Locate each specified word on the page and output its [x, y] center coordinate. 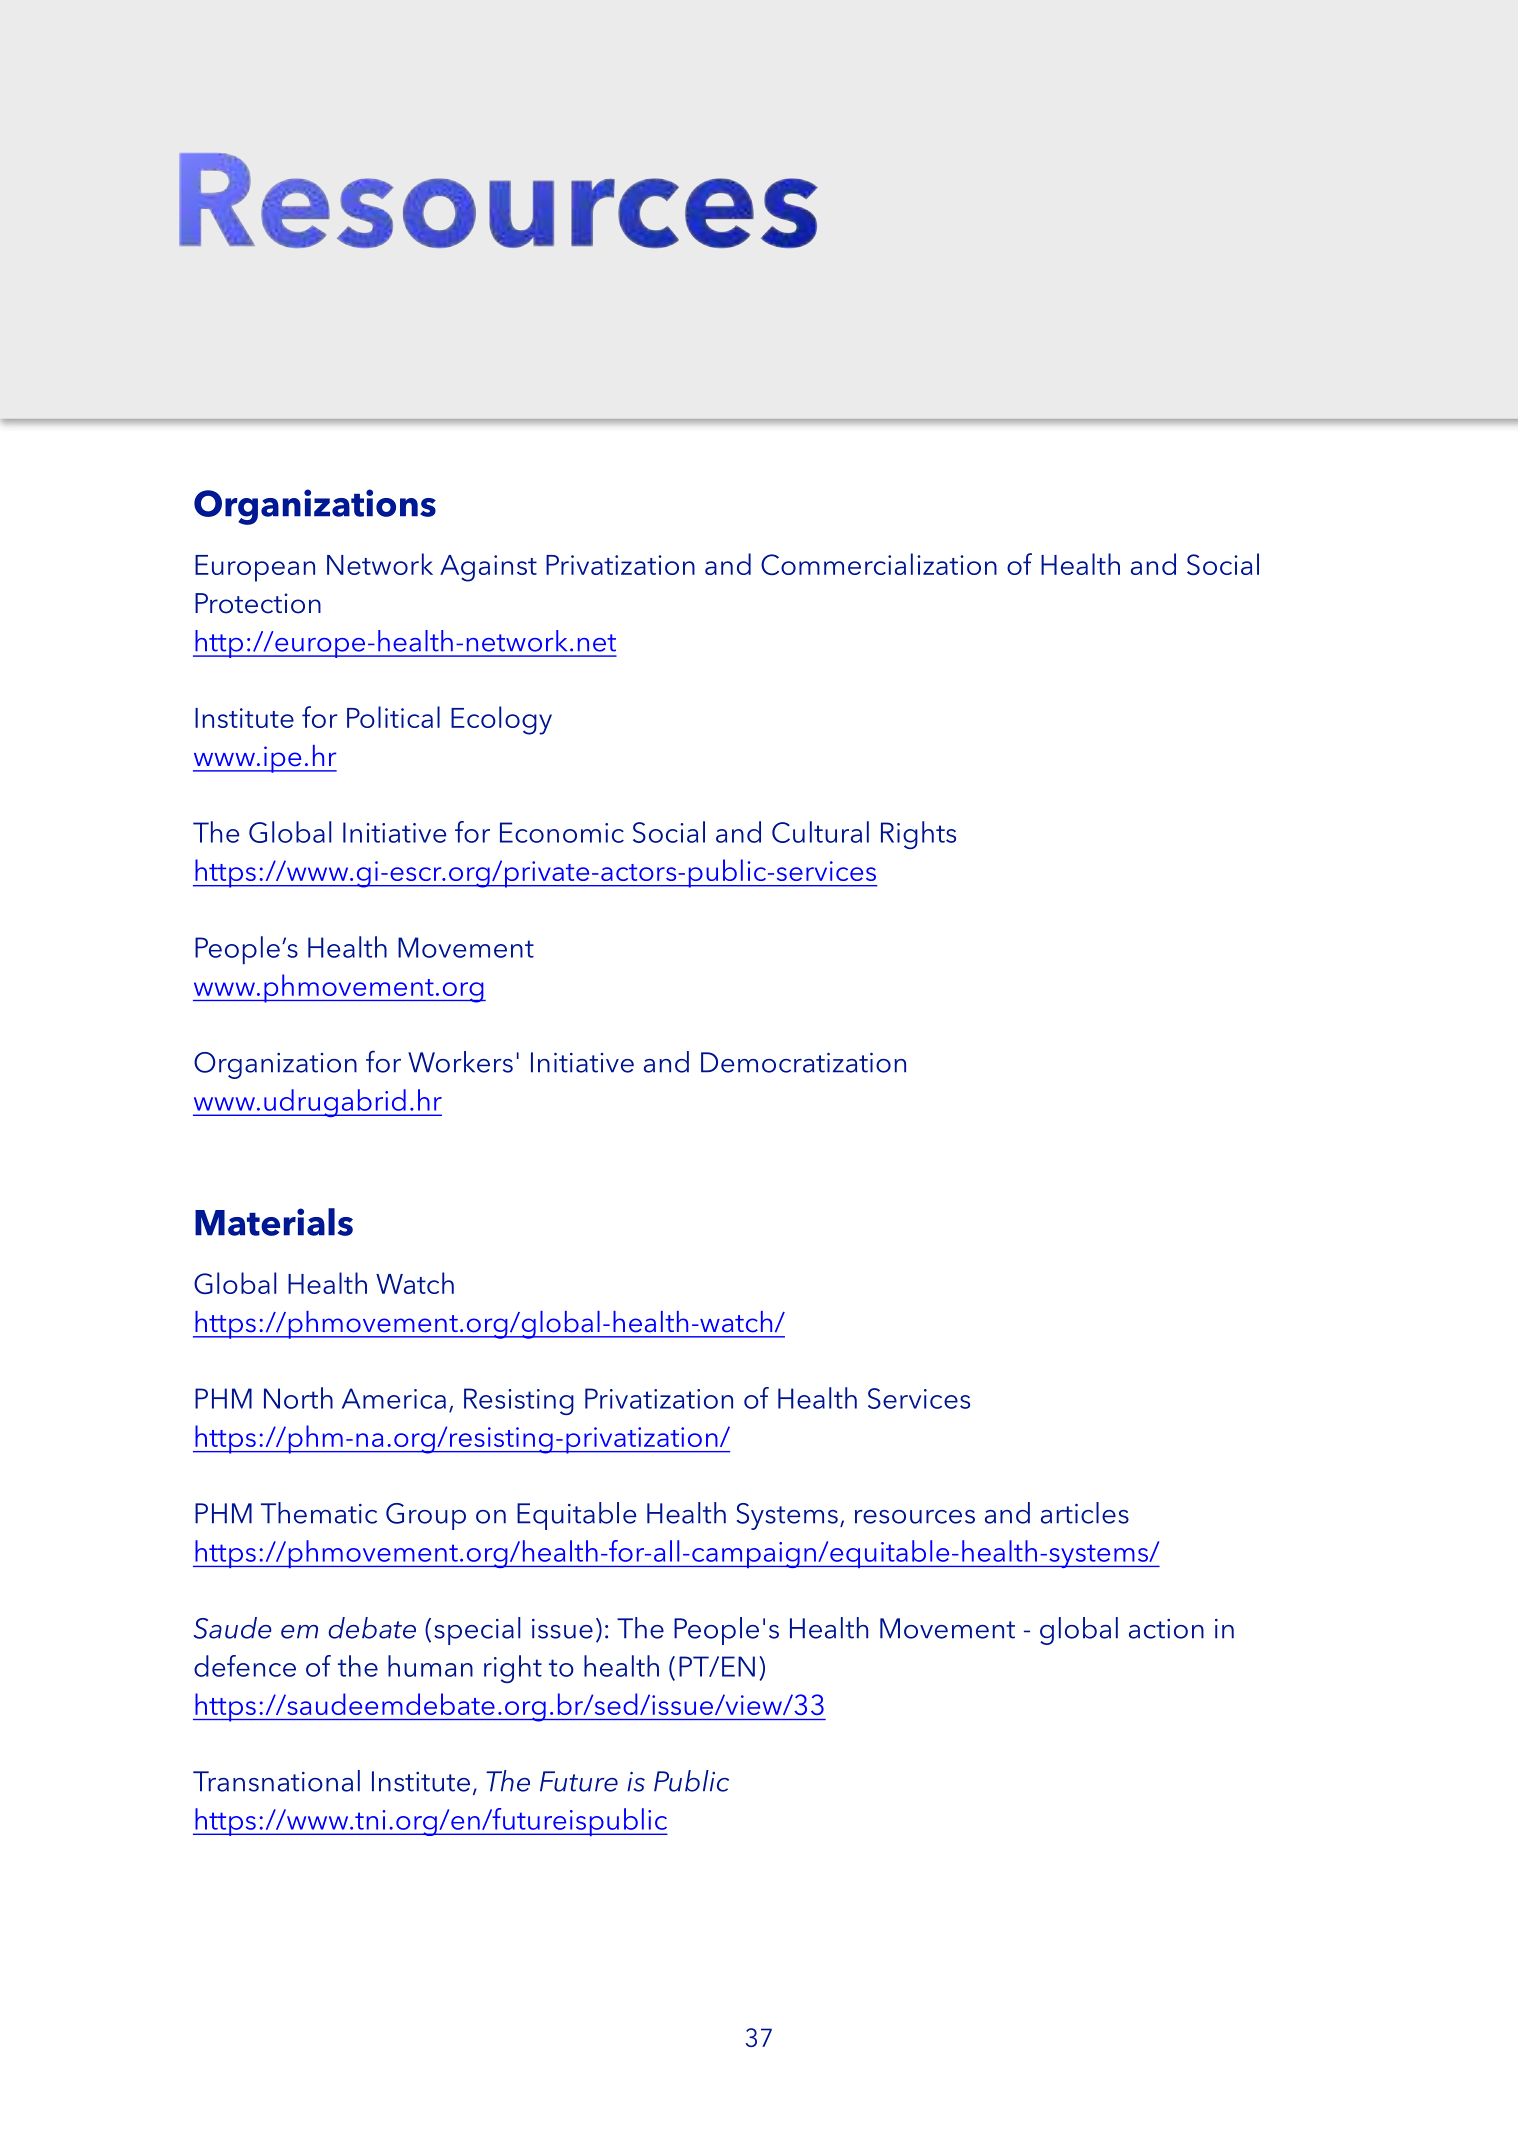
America [394, 1398]
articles [1085, 1513]
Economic [562, 832]
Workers [460, 1062]
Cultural [820, 832]
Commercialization [879, 564]
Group [426, 1516]
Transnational [276, 1781]
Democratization [803, 1062]
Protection [258, 603]
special [477, 1631]
